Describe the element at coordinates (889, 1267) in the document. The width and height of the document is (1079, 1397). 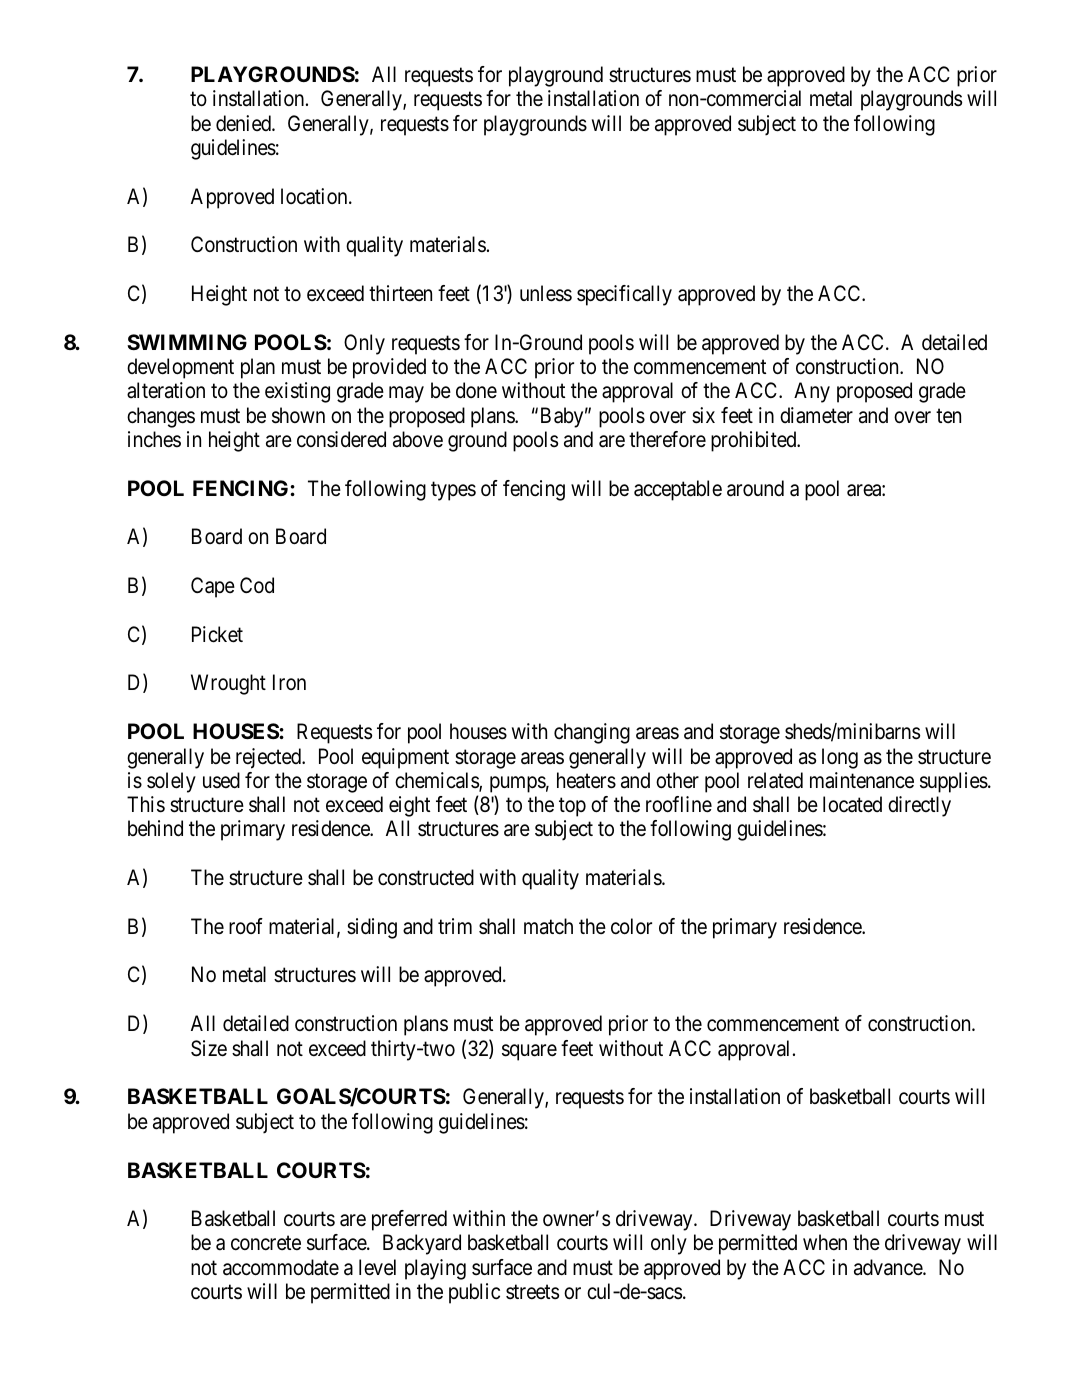
I see `advance` at that location.
